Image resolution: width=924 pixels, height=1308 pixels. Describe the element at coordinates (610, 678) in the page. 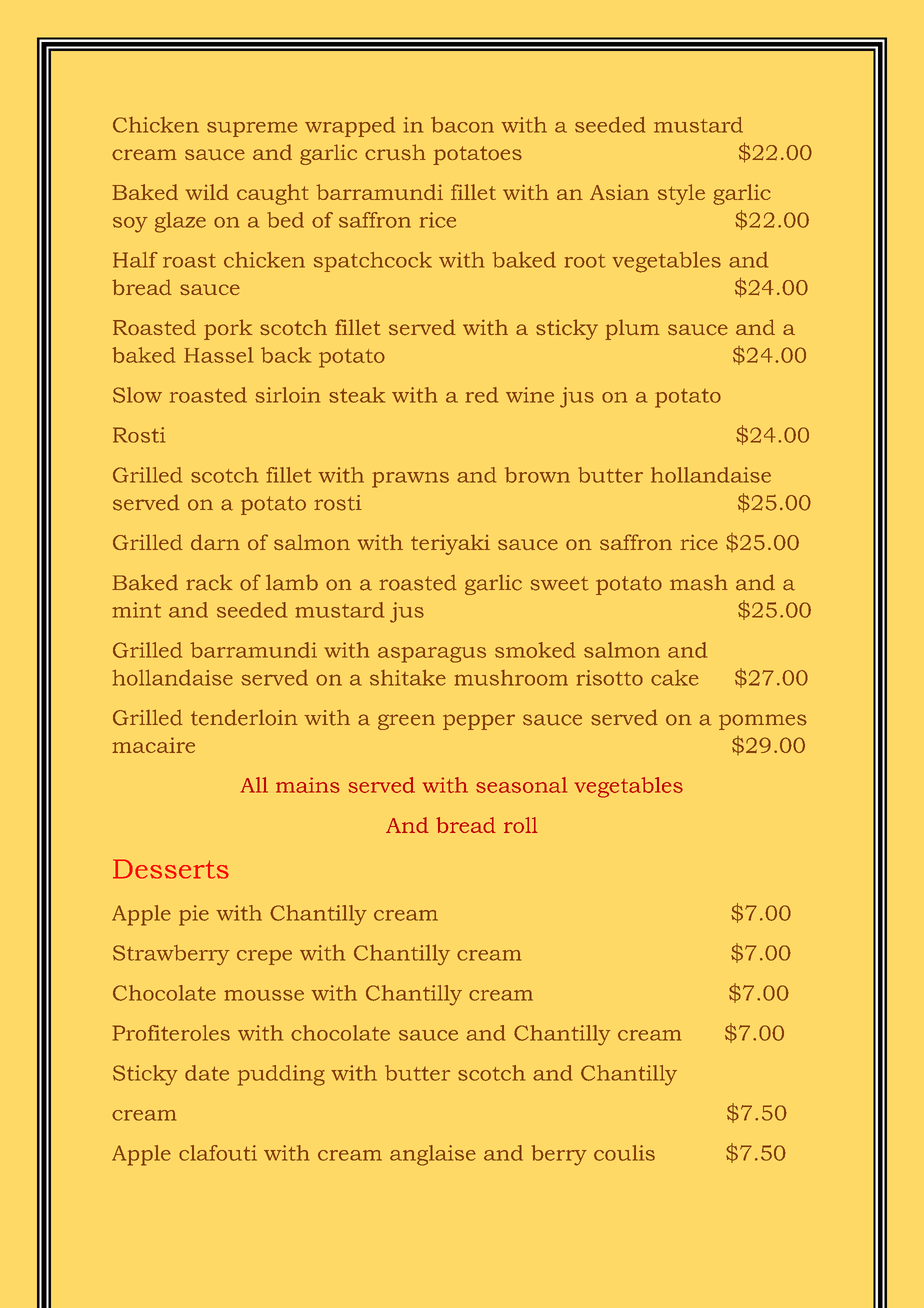

I see `risotto` at that location.
